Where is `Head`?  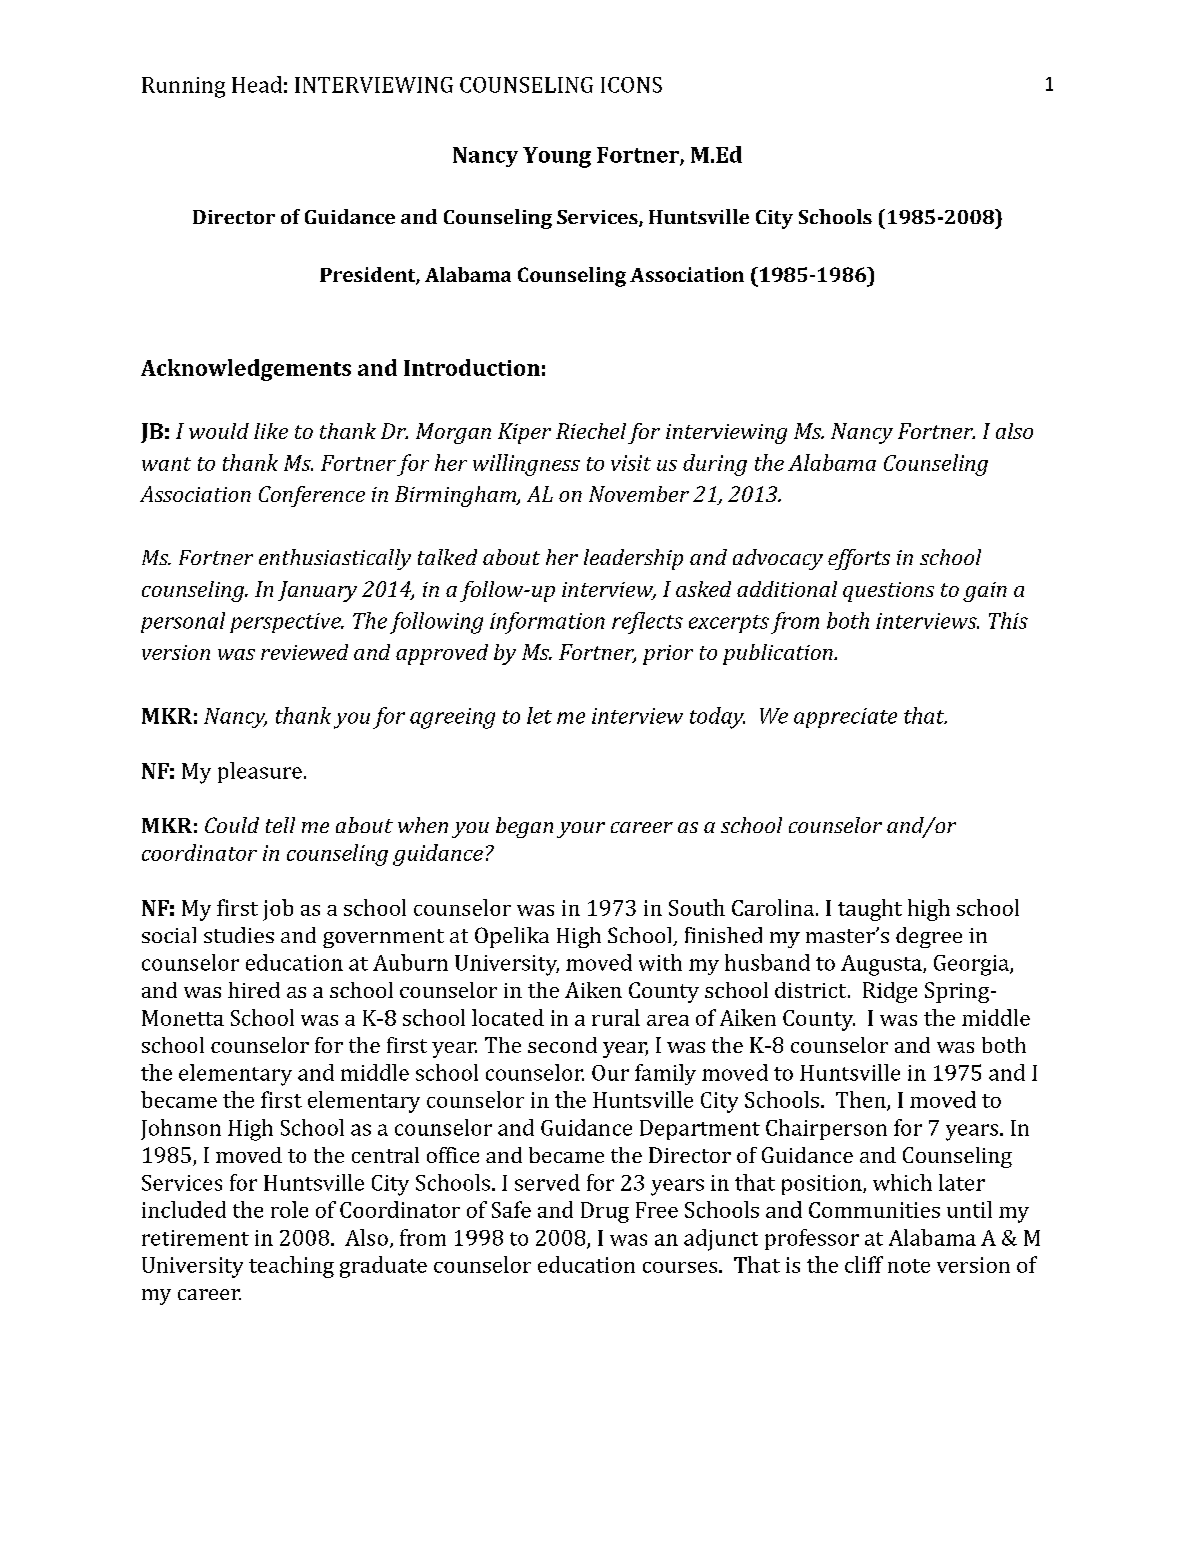
Head is located at coordinates (257, 84).
